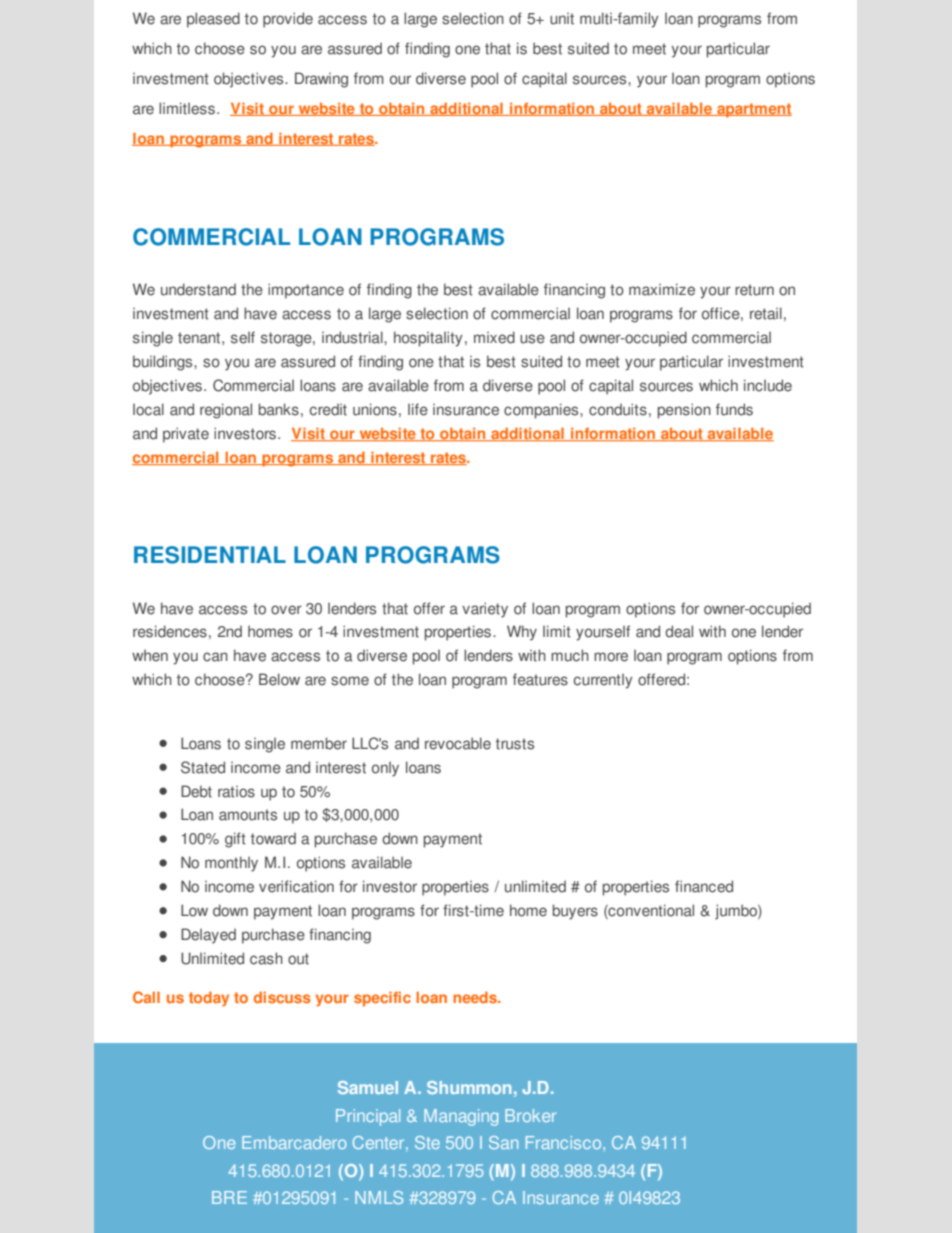  What do you see at coordinates (679, 631) in the screenshot?
I see `deal` at bounding box center [679, 631].
